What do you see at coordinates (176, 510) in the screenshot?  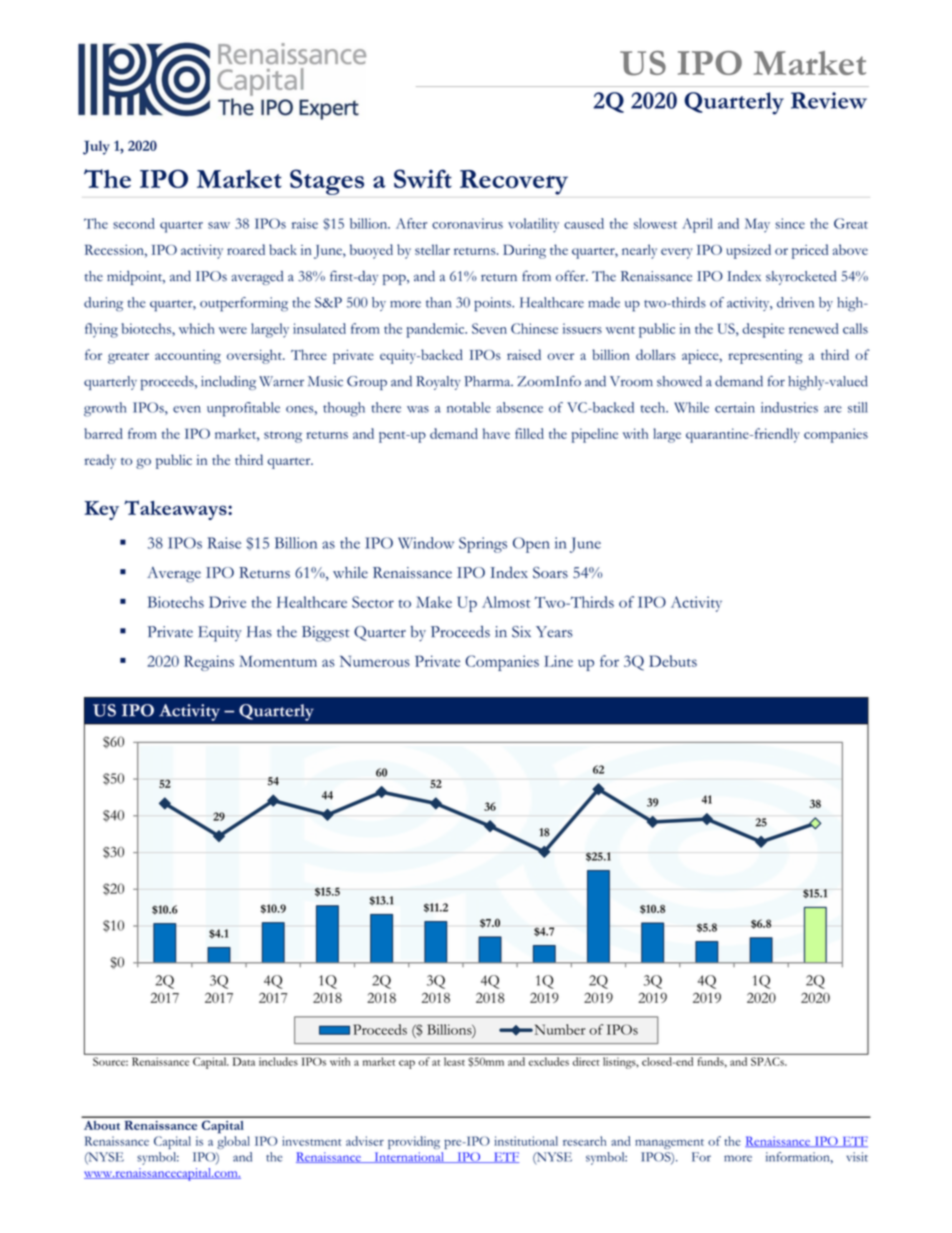 I see `Takeaways` at bounding box center [176, 510].
